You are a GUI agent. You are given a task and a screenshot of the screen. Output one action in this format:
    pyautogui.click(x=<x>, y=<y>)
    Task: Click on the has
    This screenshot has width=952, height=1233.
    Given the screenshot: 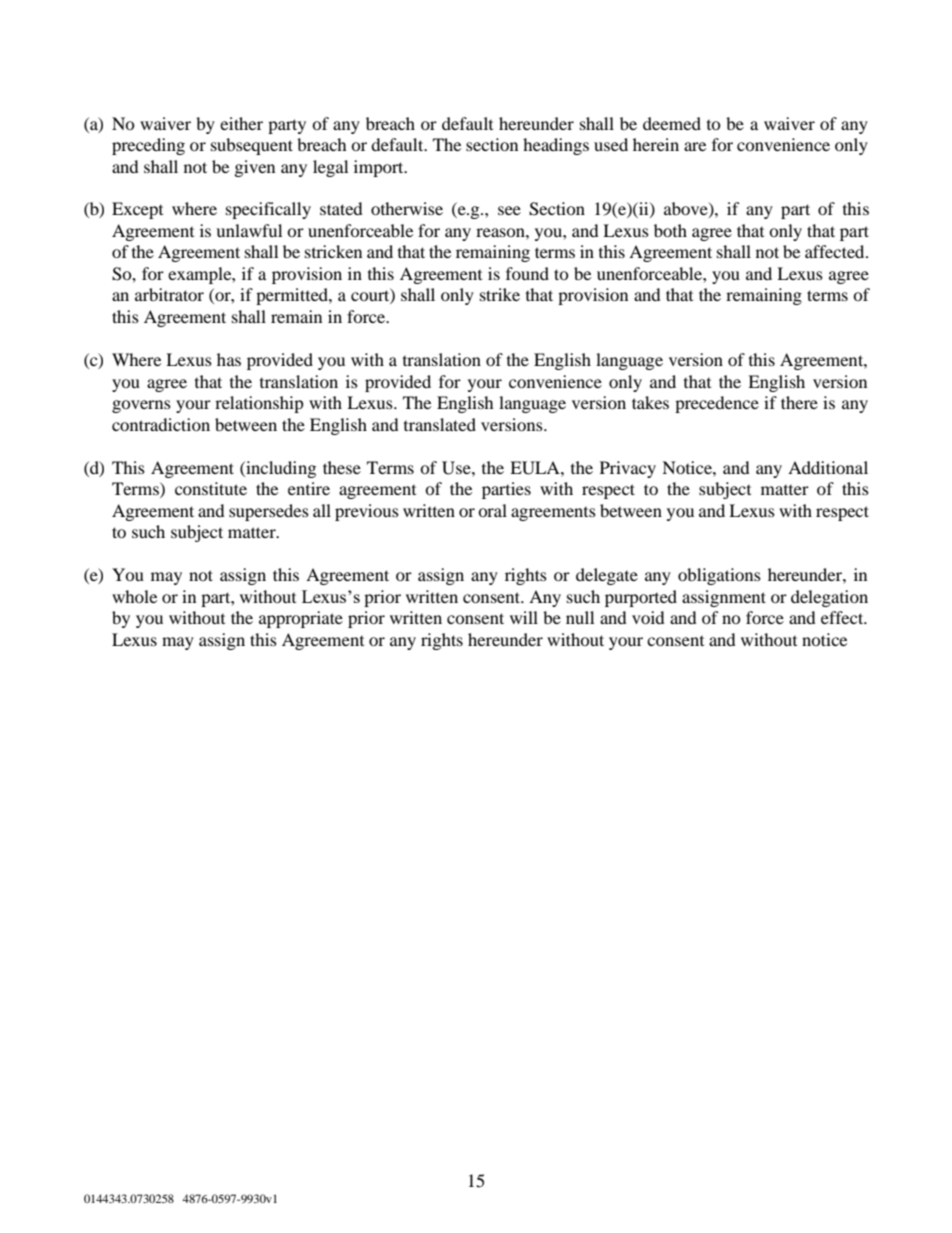 What is the action you would take?
    pyautogui.click(x=229, y=359)
